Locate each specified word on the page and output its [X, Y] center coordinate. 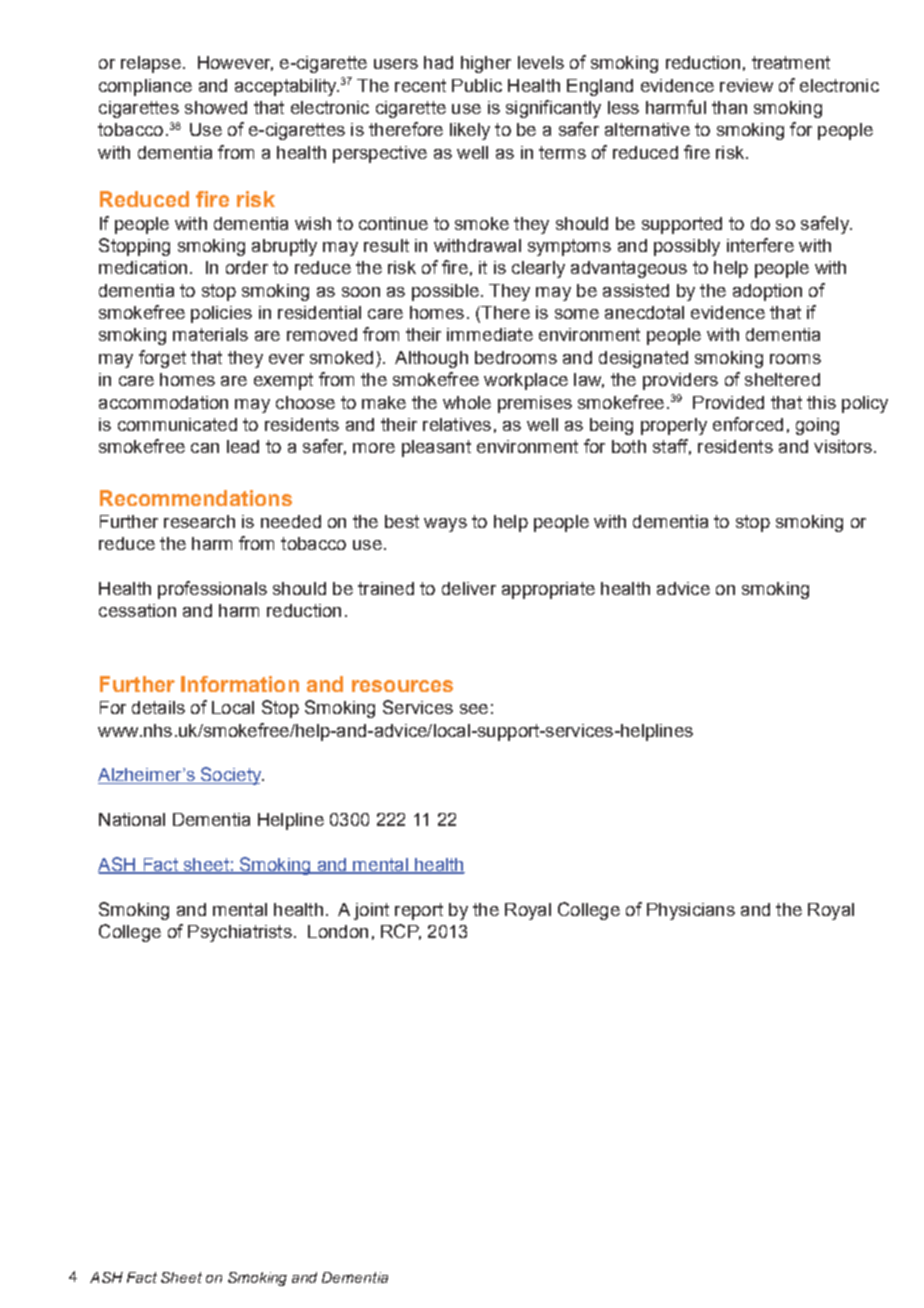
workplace [526, 381]
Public [477, 85]
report [419, 911]
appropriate [548, 590]
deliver [469, 588]
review [746, 85]
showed [216, 107]
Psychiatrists [240, 933]
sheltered [782, 379]
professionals [212, 590]
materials [210, 334]
